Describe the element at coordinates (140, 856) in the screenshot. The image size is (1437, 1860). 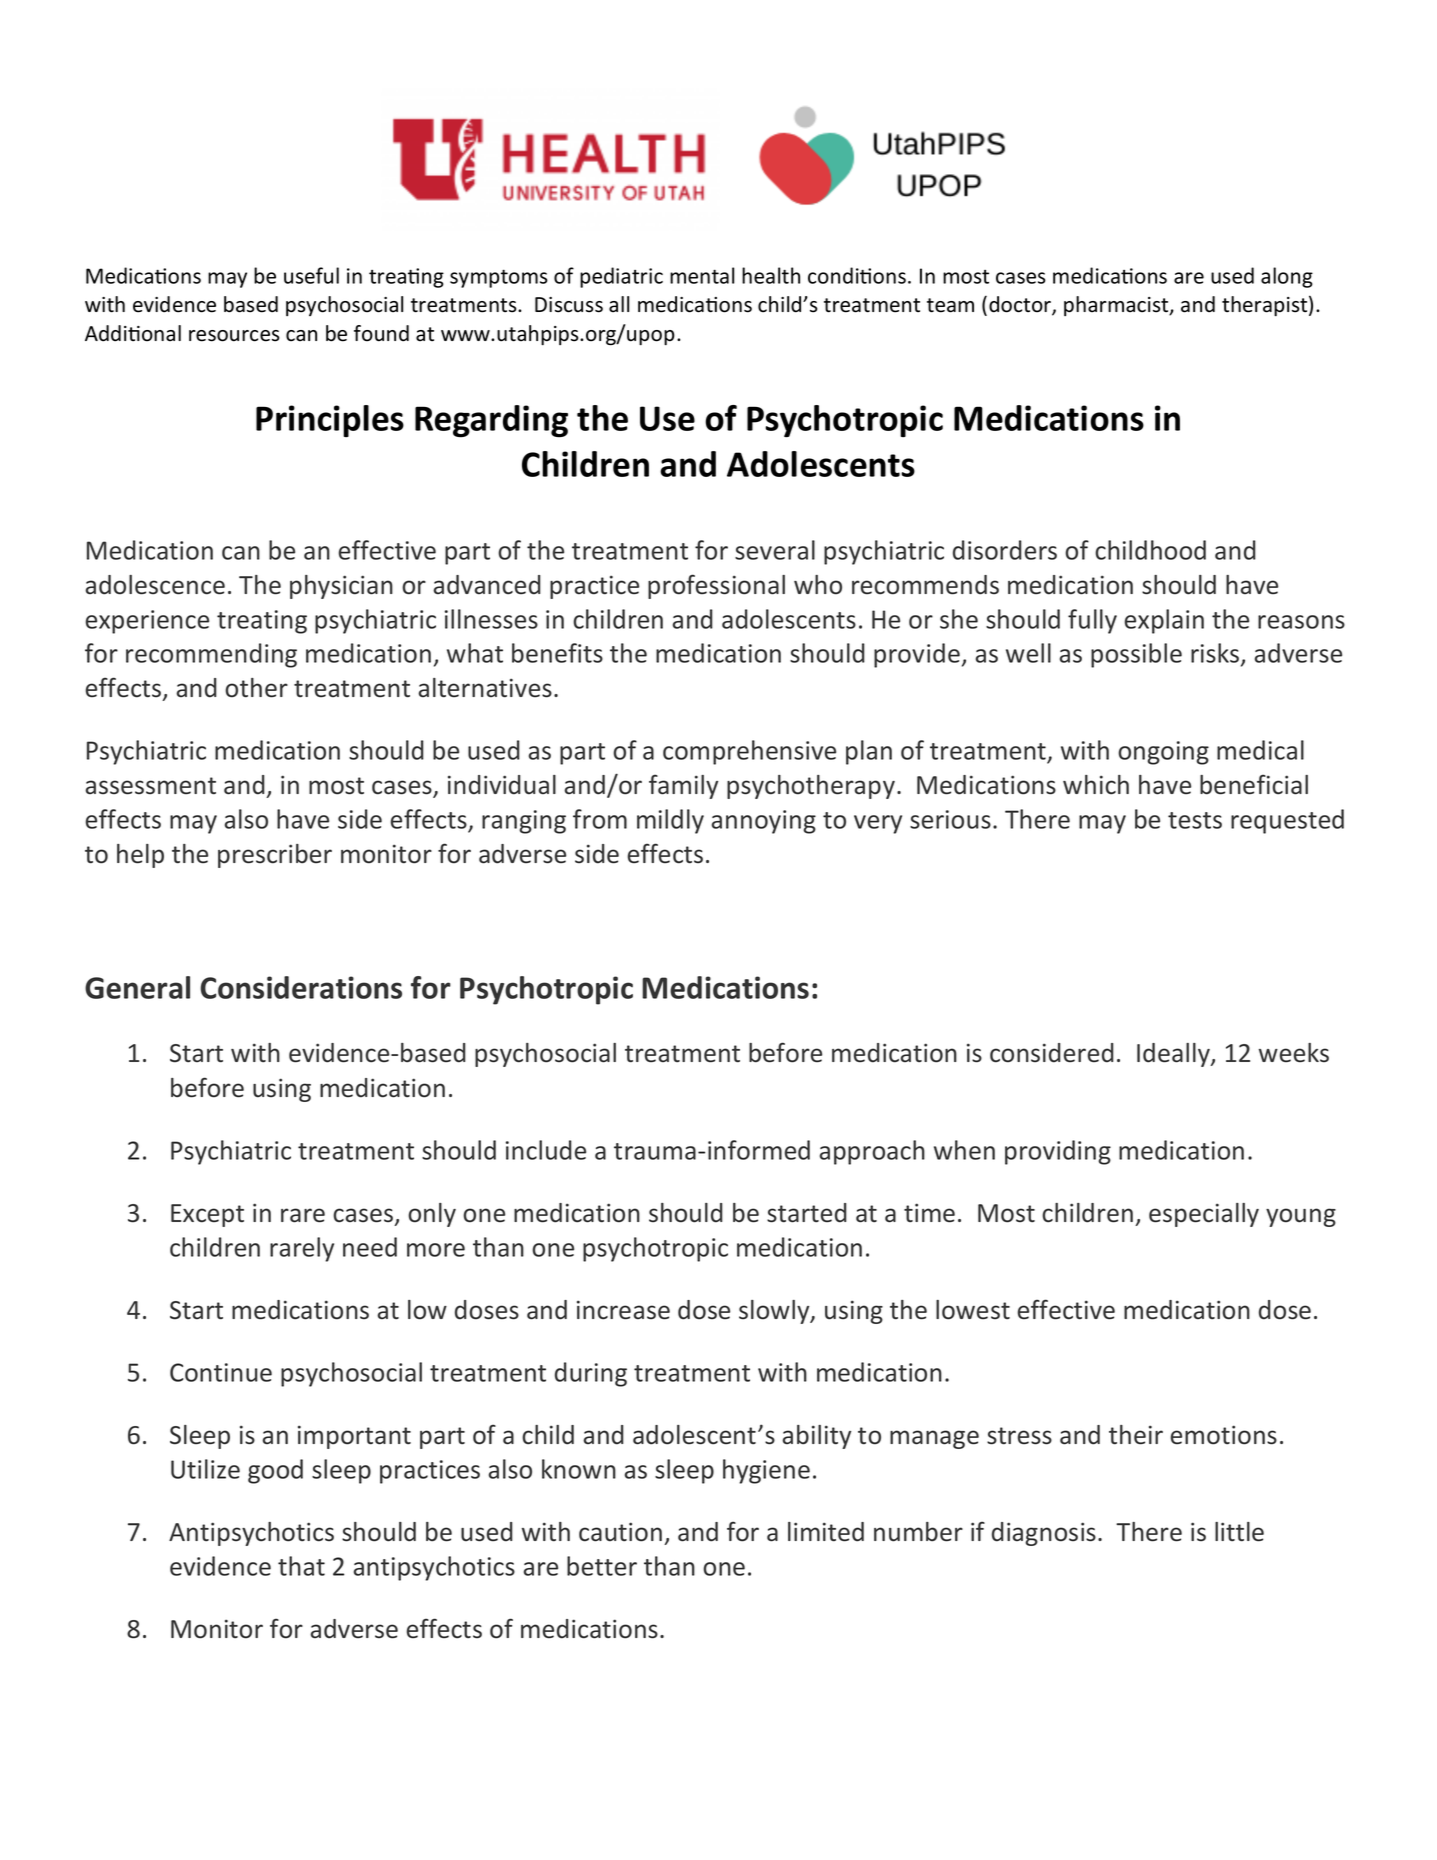
I see `help` at that location.
